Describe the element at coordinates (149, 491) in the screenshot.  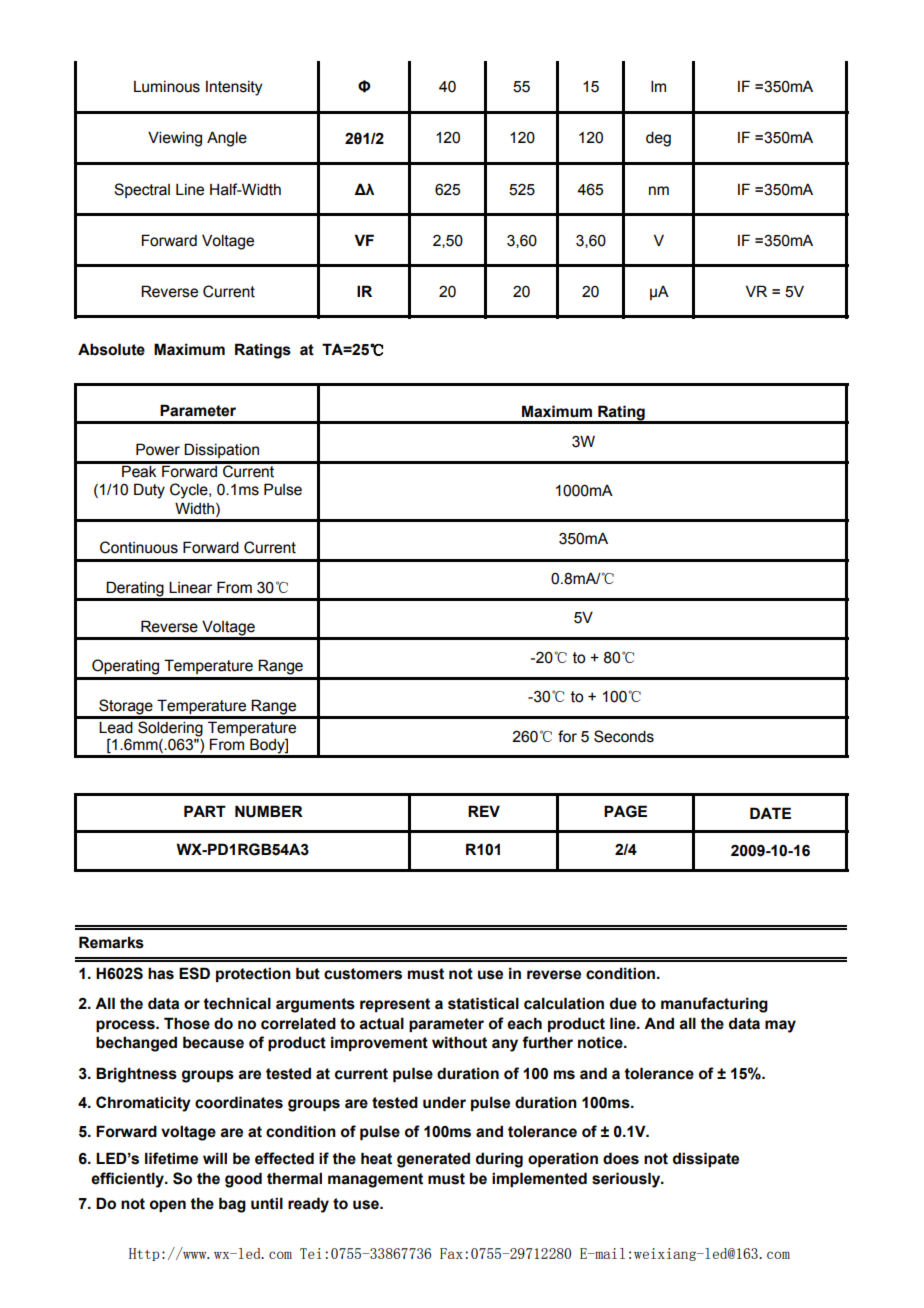
I see `Duty` at that location.
